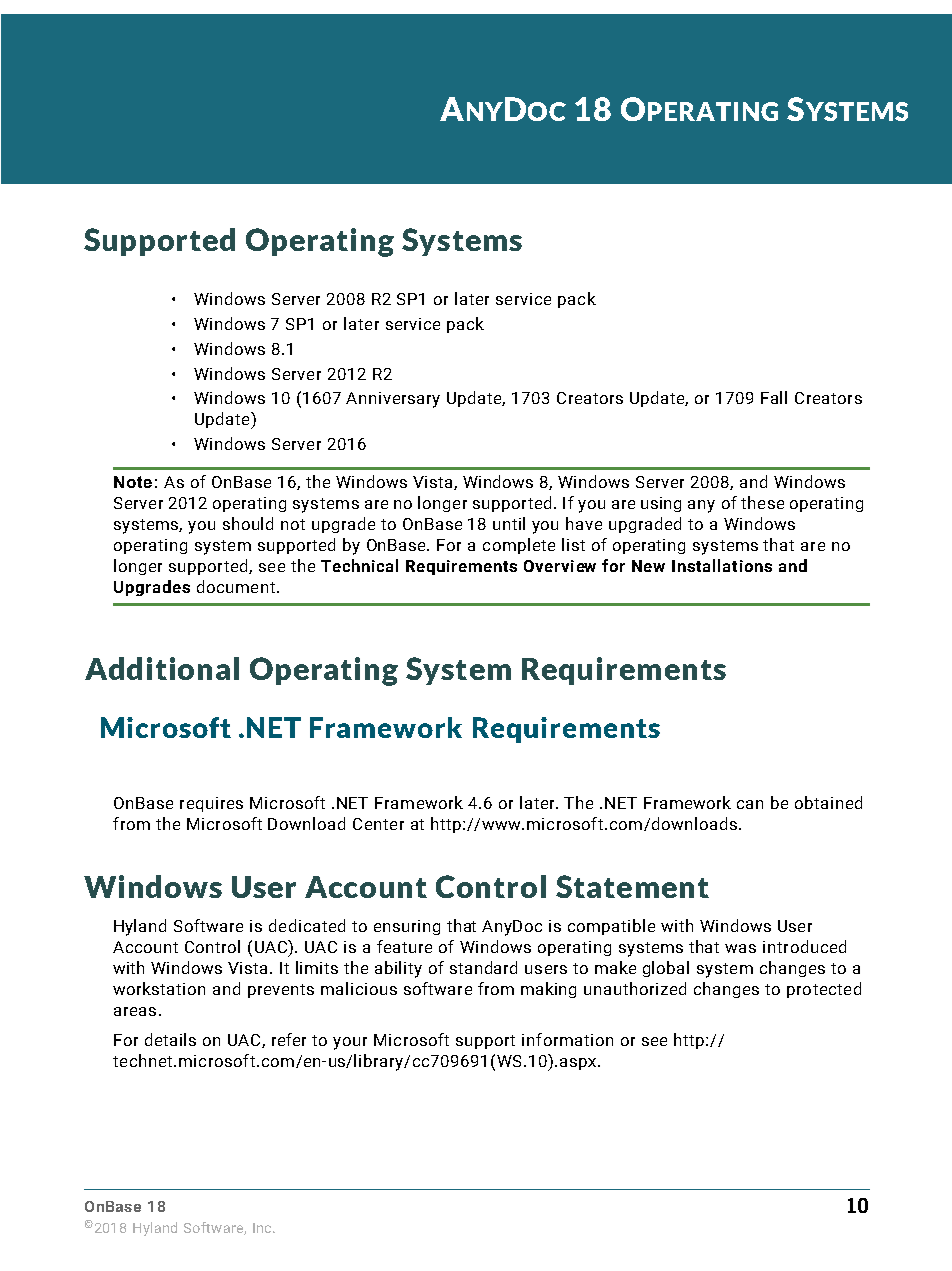  What do you see at coordinates (567, 1039) in the page?
I see `information` at bounding box center [567, 1039].
